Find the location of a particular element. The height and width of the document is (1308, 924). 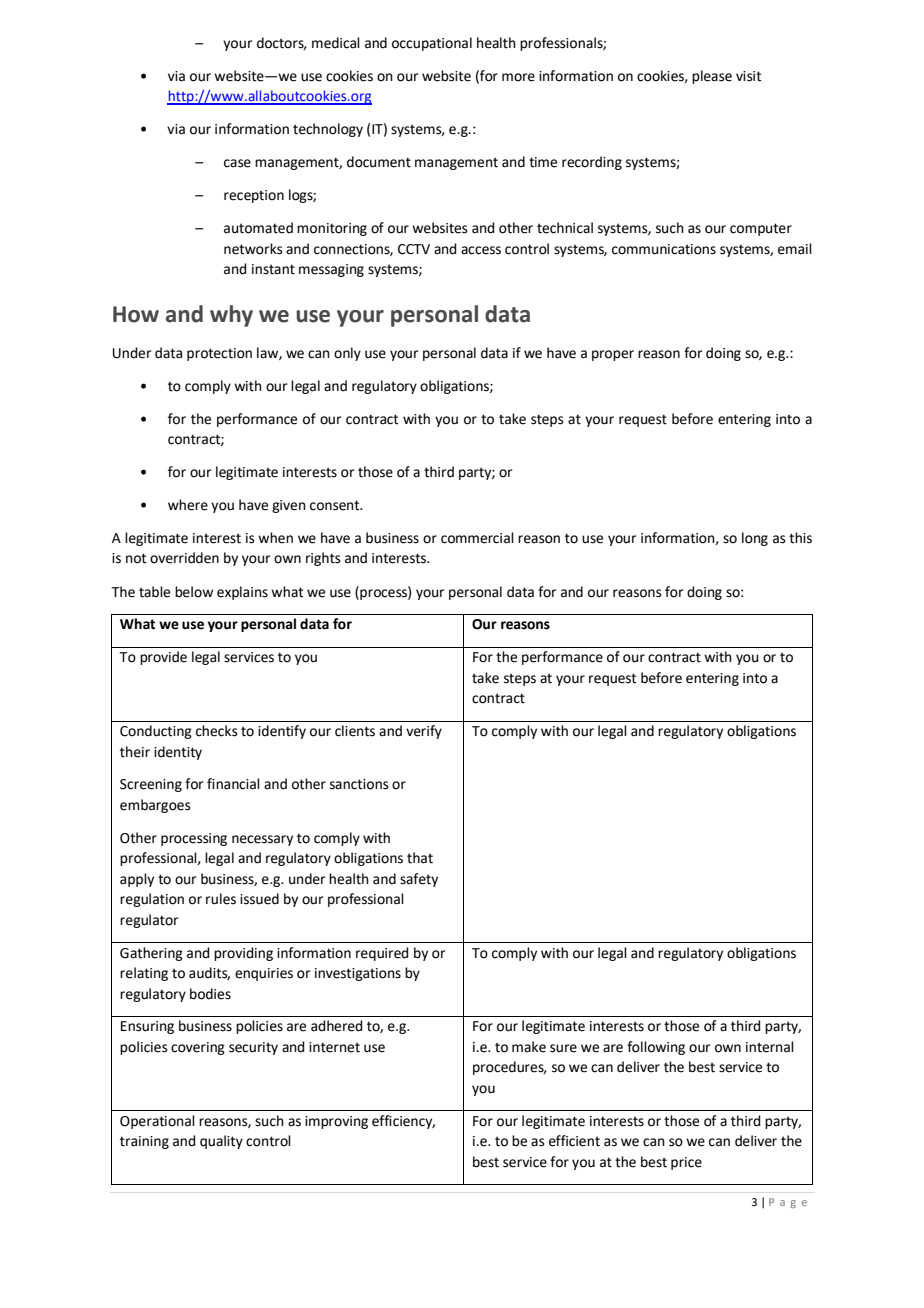

please is located at coordinates (712, 77).
